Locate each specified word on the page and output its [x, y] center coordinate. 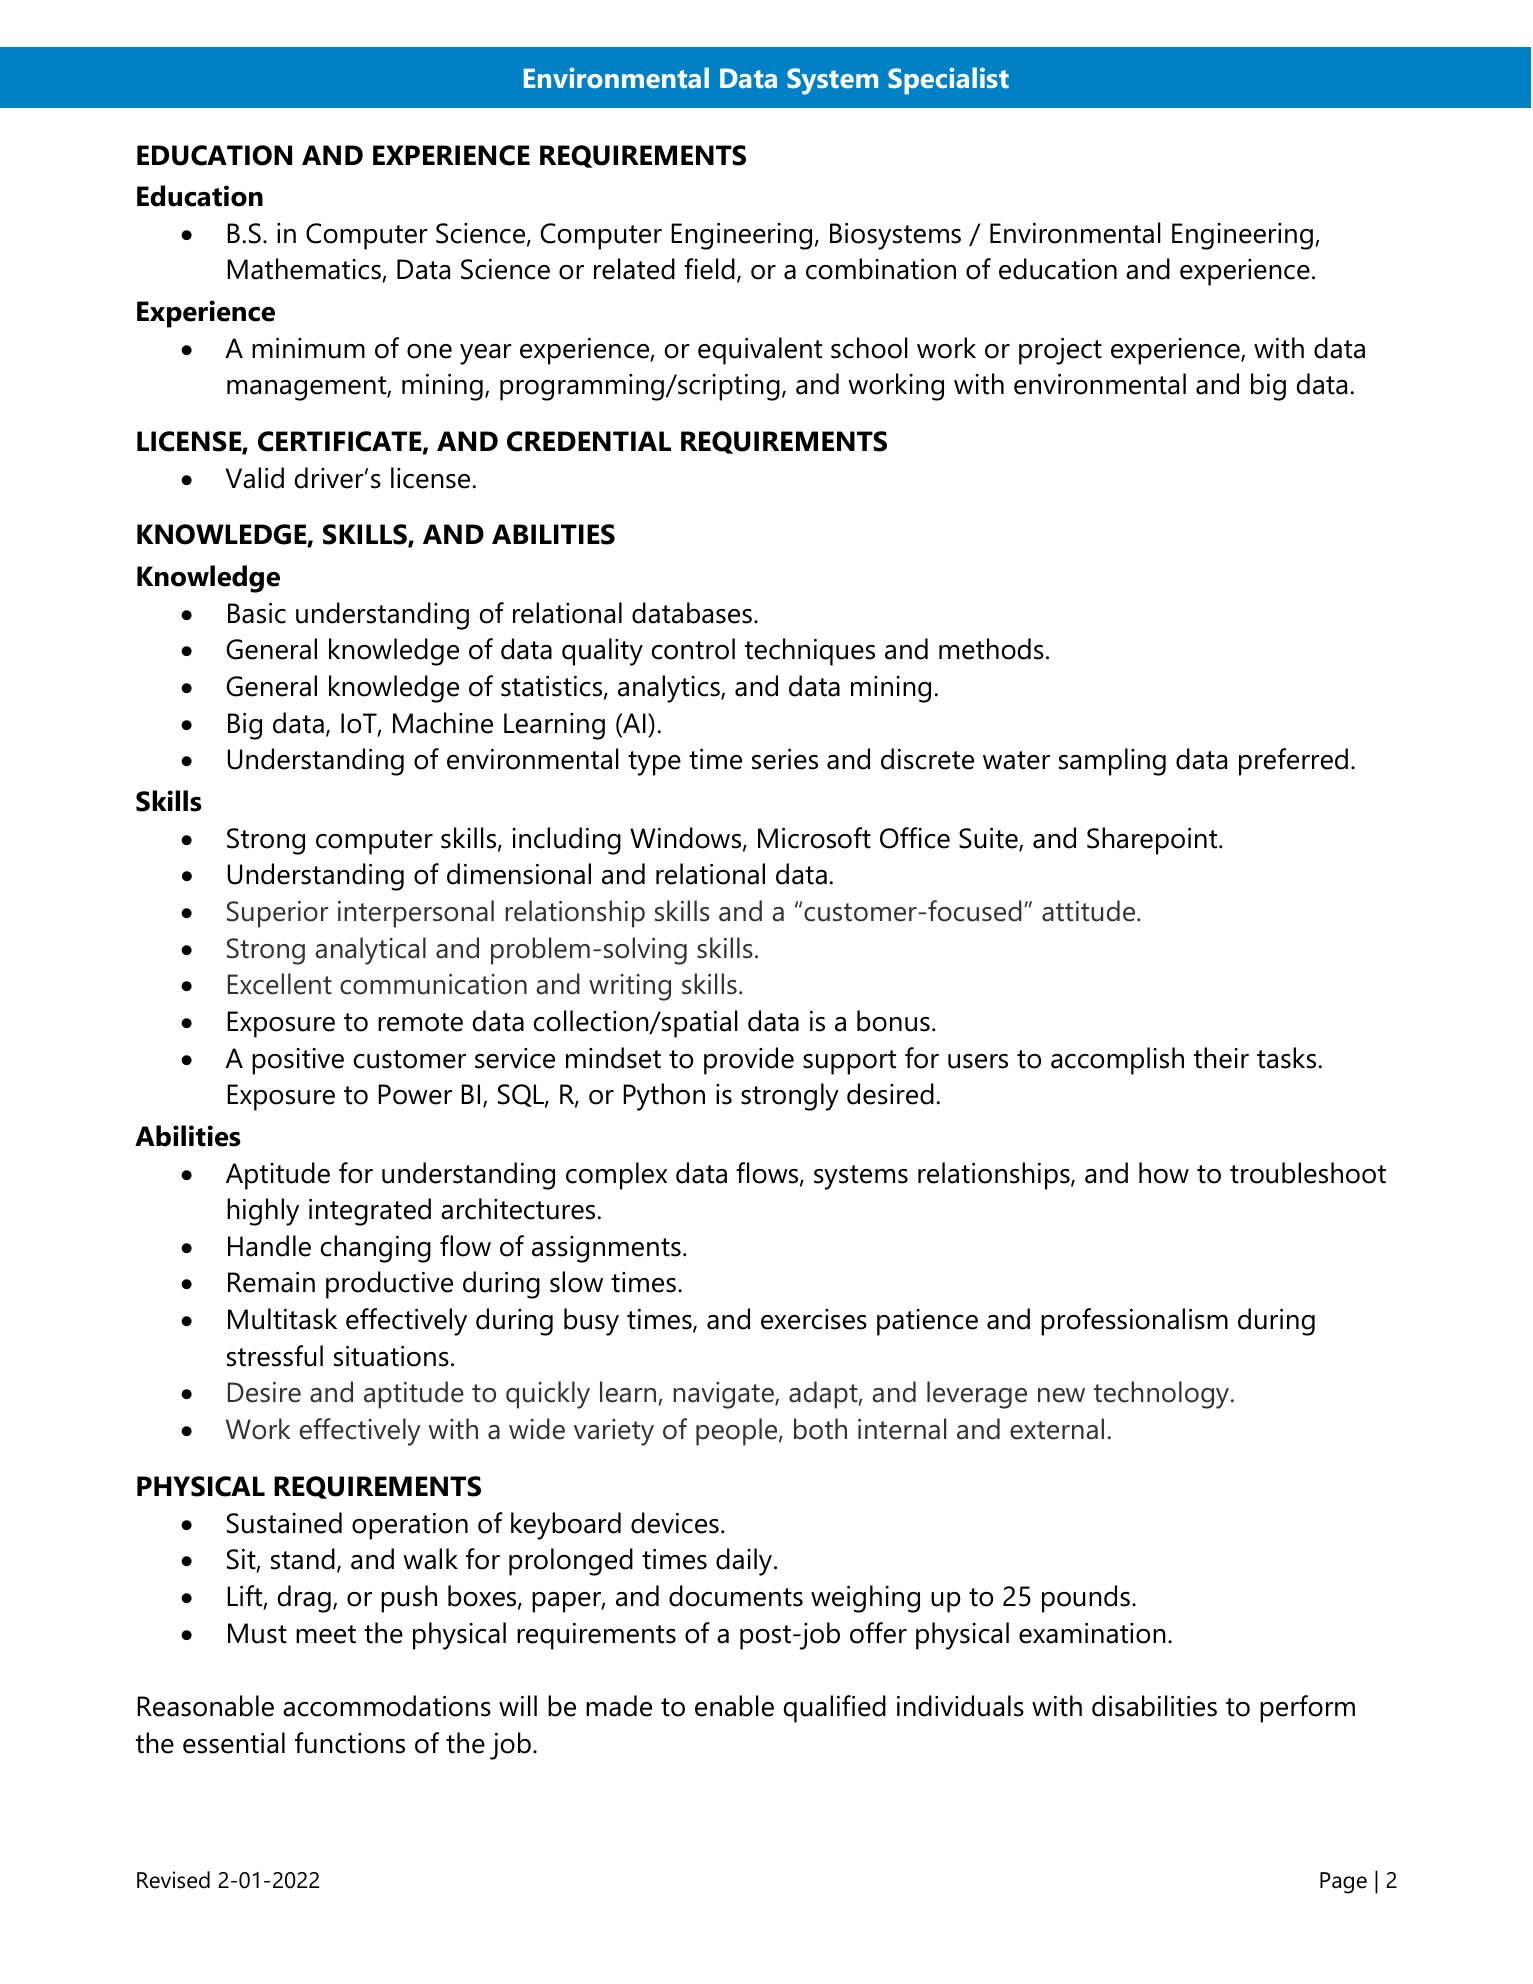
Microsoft [814, 838]
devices [675, 1523]
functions [350, 1743]
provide [749, 1061]
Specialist [948, 81]
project [1060, 351]
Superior [277, 914]
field [709, 269]
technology [1163, 1395]
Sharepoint [1153, 841]
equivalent [760, 351]
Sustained [284, 1523]
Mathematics [305, 270]
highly [263, 1212]
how [1164, 1173]
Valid [255, 478]
